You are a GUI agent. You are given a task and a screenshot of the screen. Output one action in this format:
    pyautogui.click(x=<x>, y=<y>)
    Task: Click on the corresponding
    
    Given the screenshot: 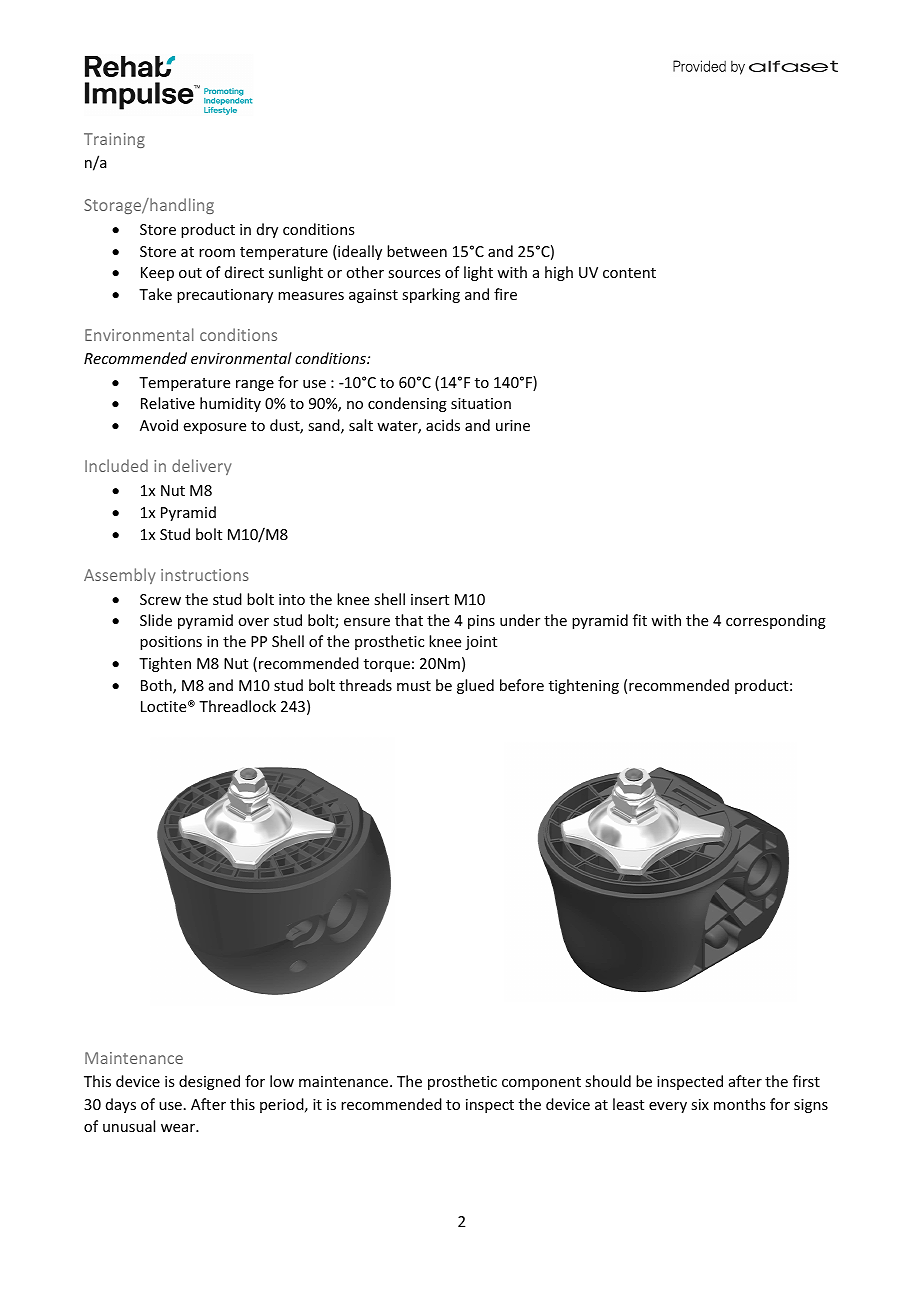 What is the action you would take?
    pyautogui.click(x=776, y=621)
